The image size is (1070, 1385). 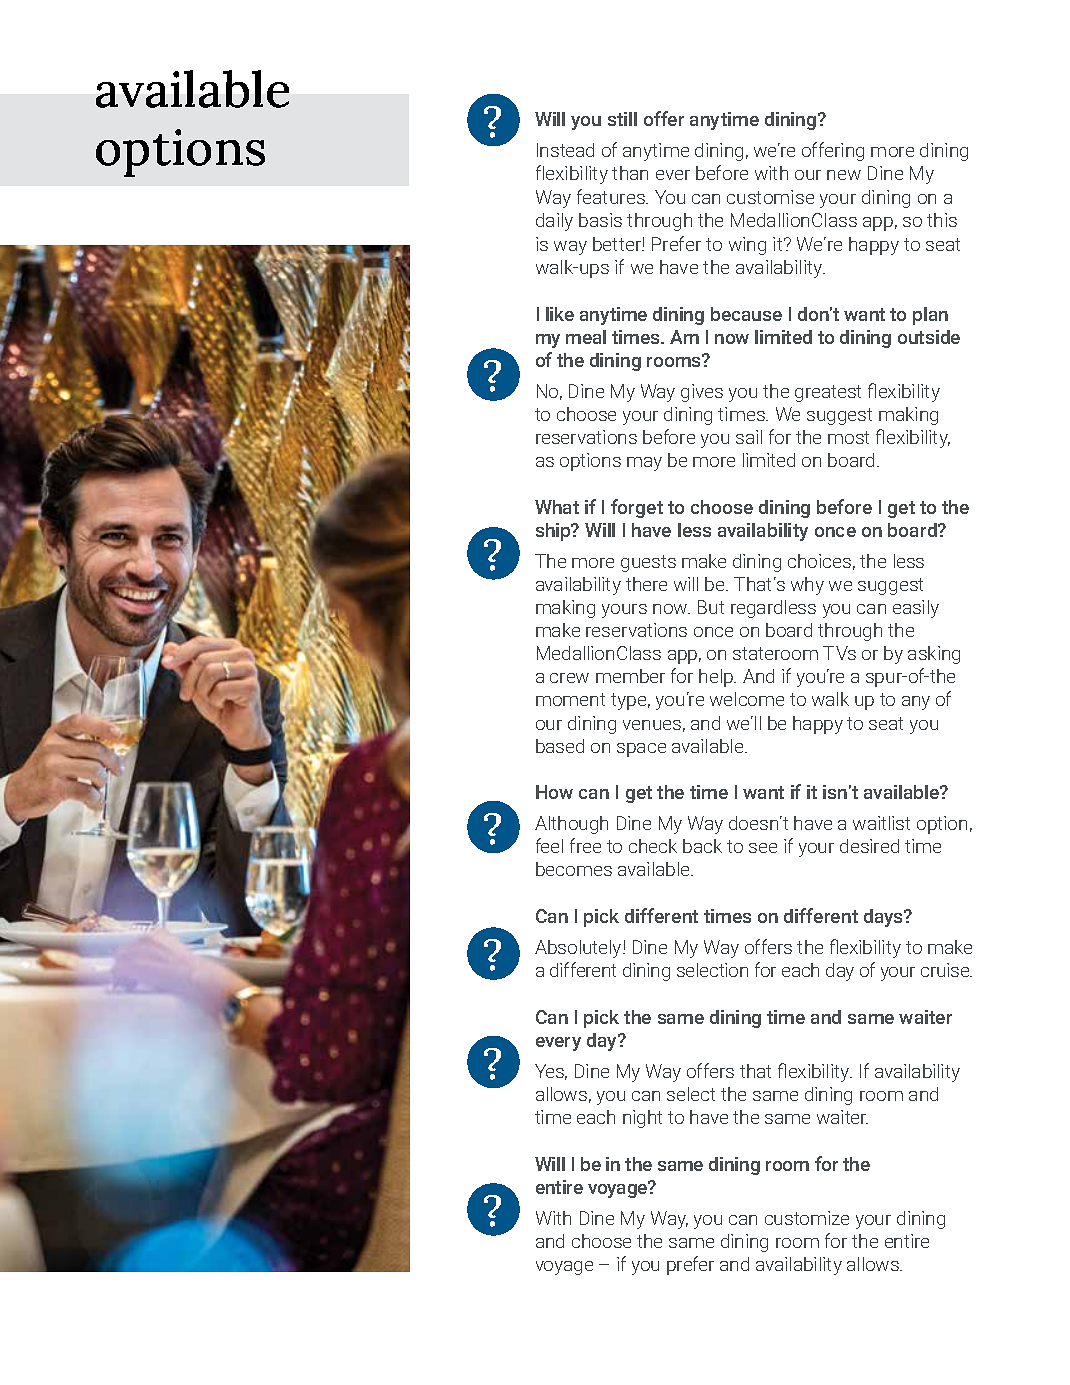 I want to click on night, so click(x=642, y=1119).
